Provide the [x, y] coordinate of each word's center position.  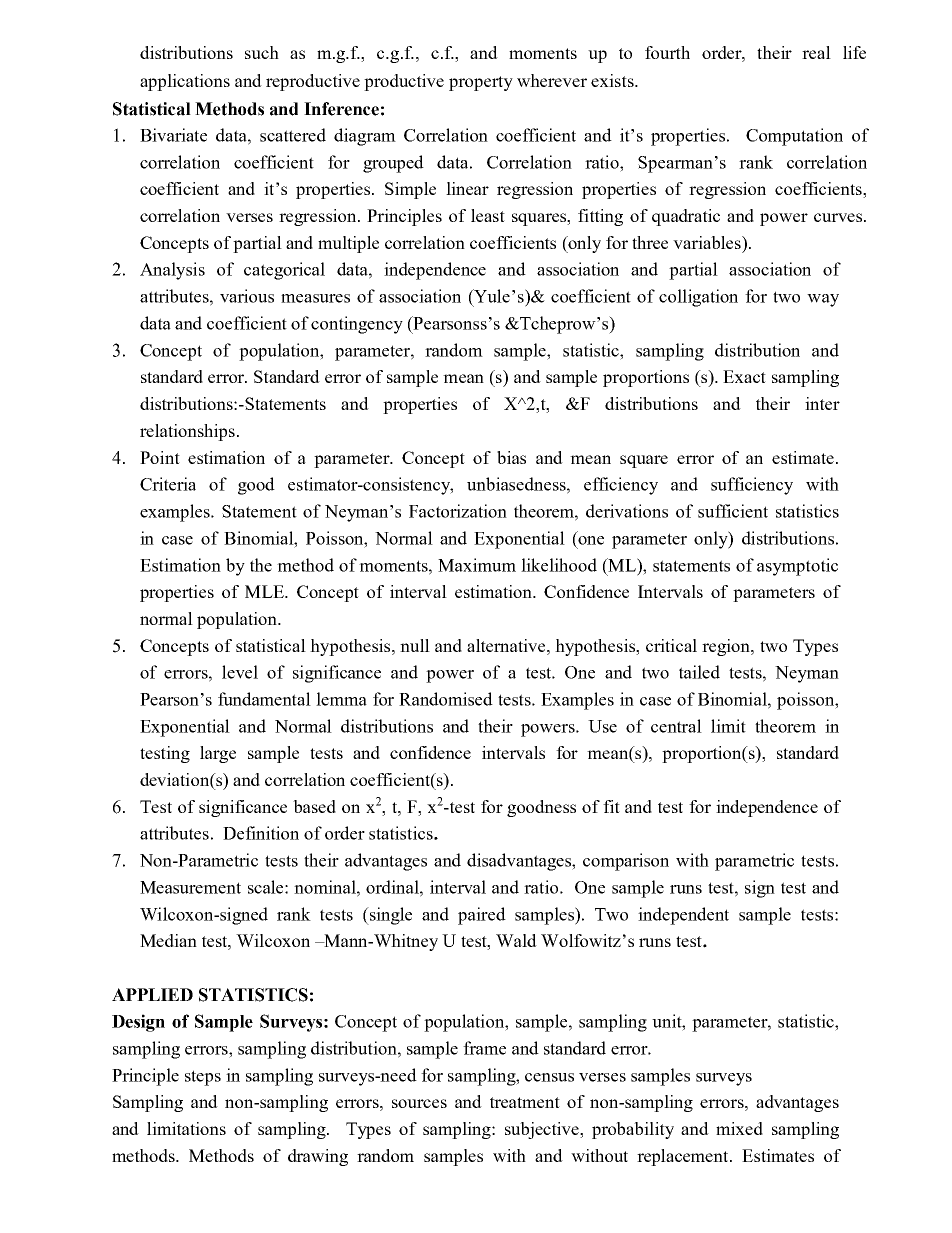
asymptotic [797, 567]
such [262, 52]
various [247, 296]
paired [482, 916]
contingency [357, 325]
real [816, 52]
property [481, 83]
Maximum [477, 565]
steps [203, 1078]
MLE [266, 591]
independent [683, 916]
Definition [261, 833]
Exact [744, 376]
